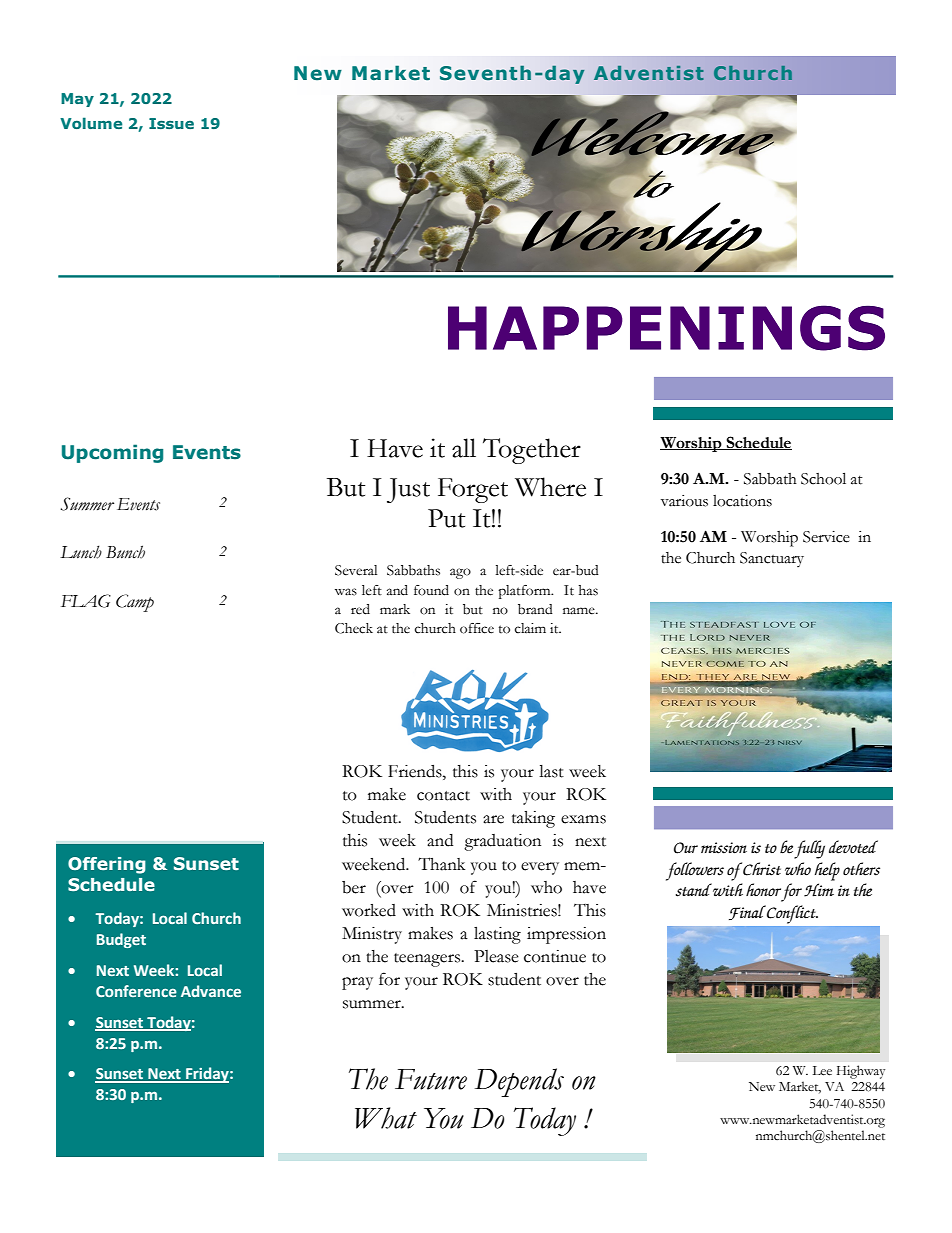 This screenshot has width=952, height=1233. I want to click on Sanctuary, so click(772, 559).
